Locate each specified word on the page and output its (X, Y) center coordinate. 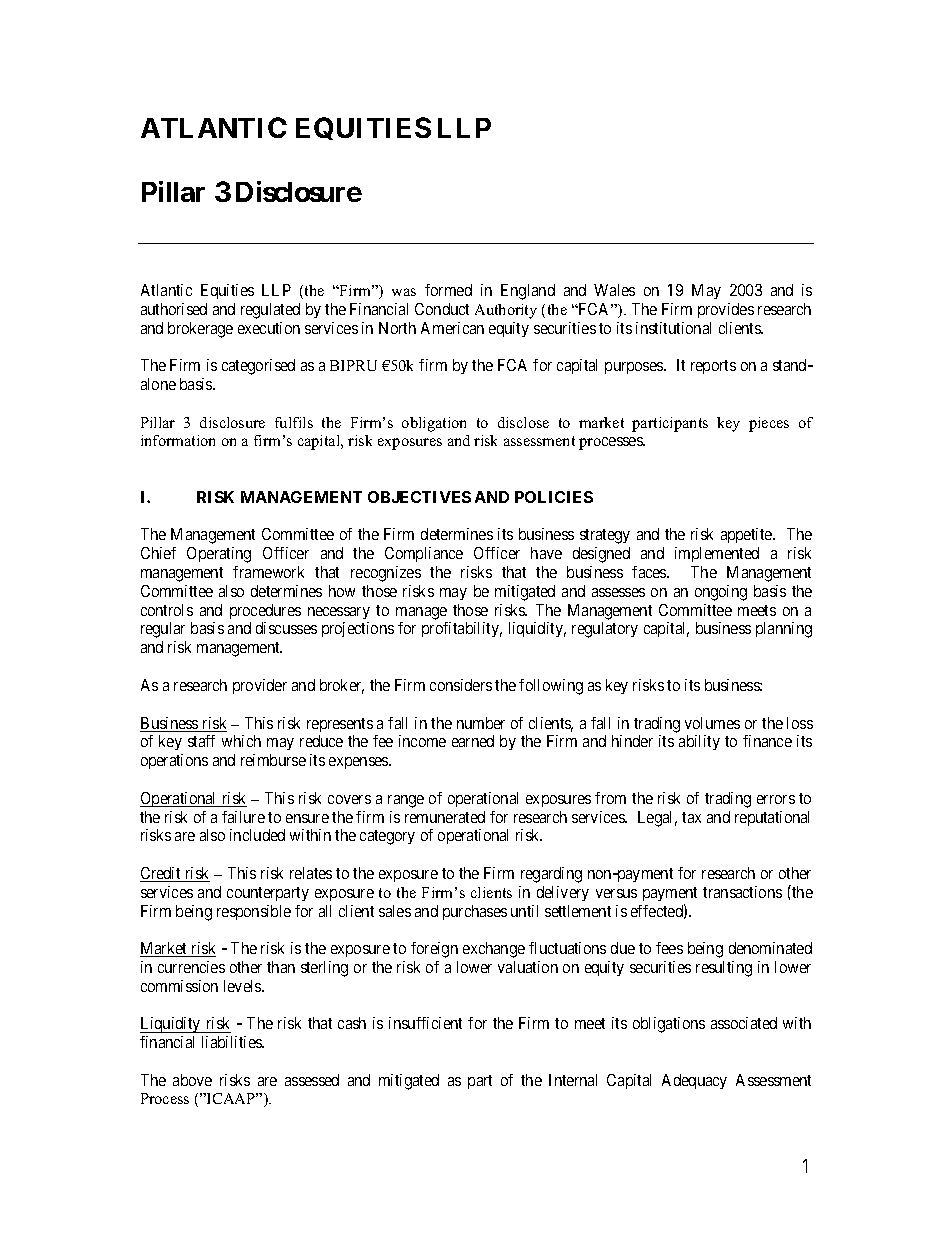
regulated (270, 311)
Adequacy (694, 1081)
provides (726, 310)
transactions (742, 892)
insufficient (425, 1023)
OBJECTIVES (419, 497)
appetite (747, 535)
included (257, 835)
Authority (506, 311)
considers (461, 685)
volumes (712, 723)
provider (260, 686)
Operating (219, 555)
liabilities (233, 1042)
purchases (475, 912)
